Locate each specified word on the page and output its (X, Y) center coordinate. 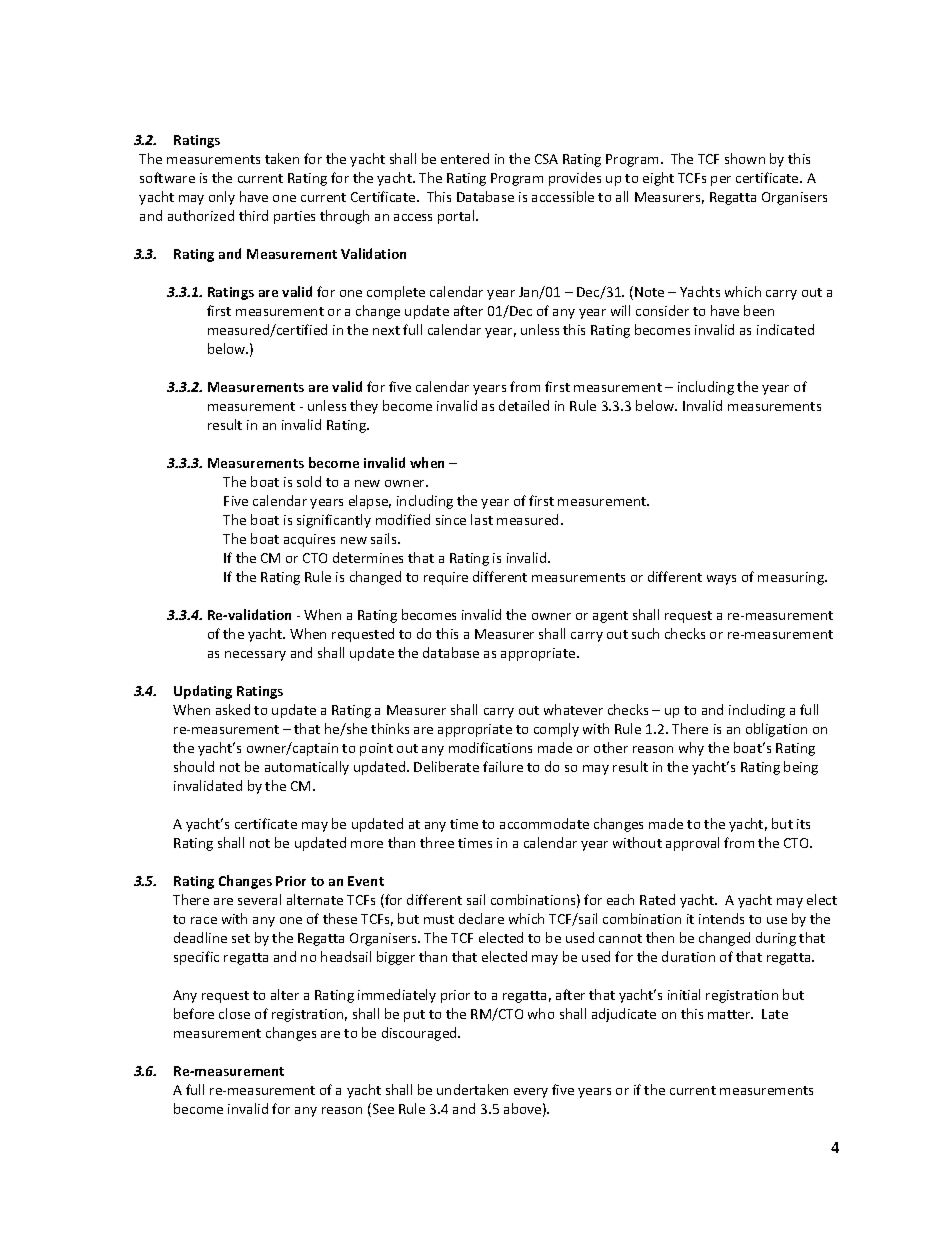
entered (465, 158)
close (234, 1013)
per (721, 181)
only (222, 198)
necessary (255, 656)
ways (721, 580)
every (531, 1093)
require (446, 578)
